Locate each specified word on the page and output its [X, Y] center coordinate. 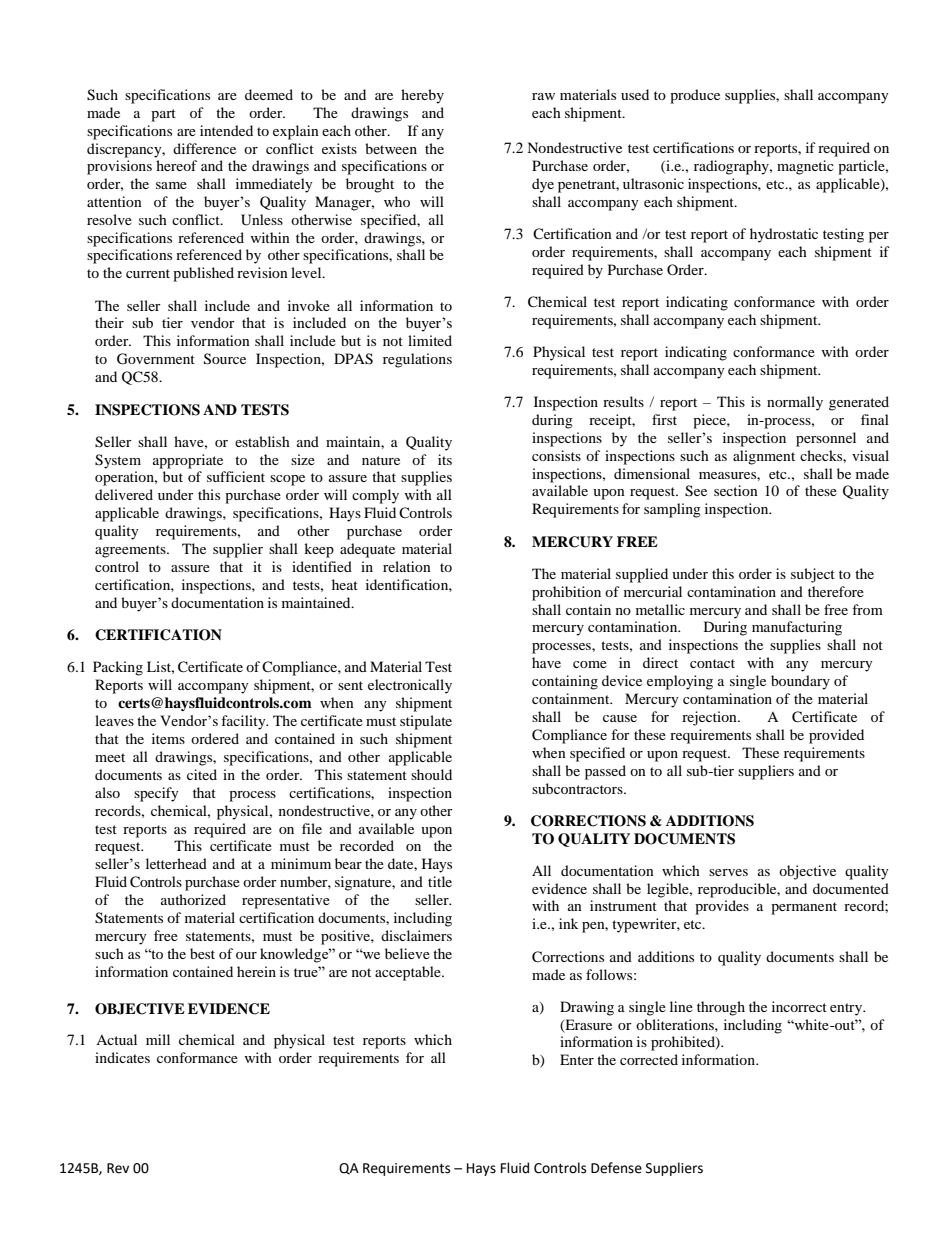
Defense [616, 1168]
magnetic [805, 167]
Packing [118, 668]
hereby [422, 96]
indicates [122, 1057]
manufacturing [797, 628]
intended [226, 130]
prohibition [566, 593]
